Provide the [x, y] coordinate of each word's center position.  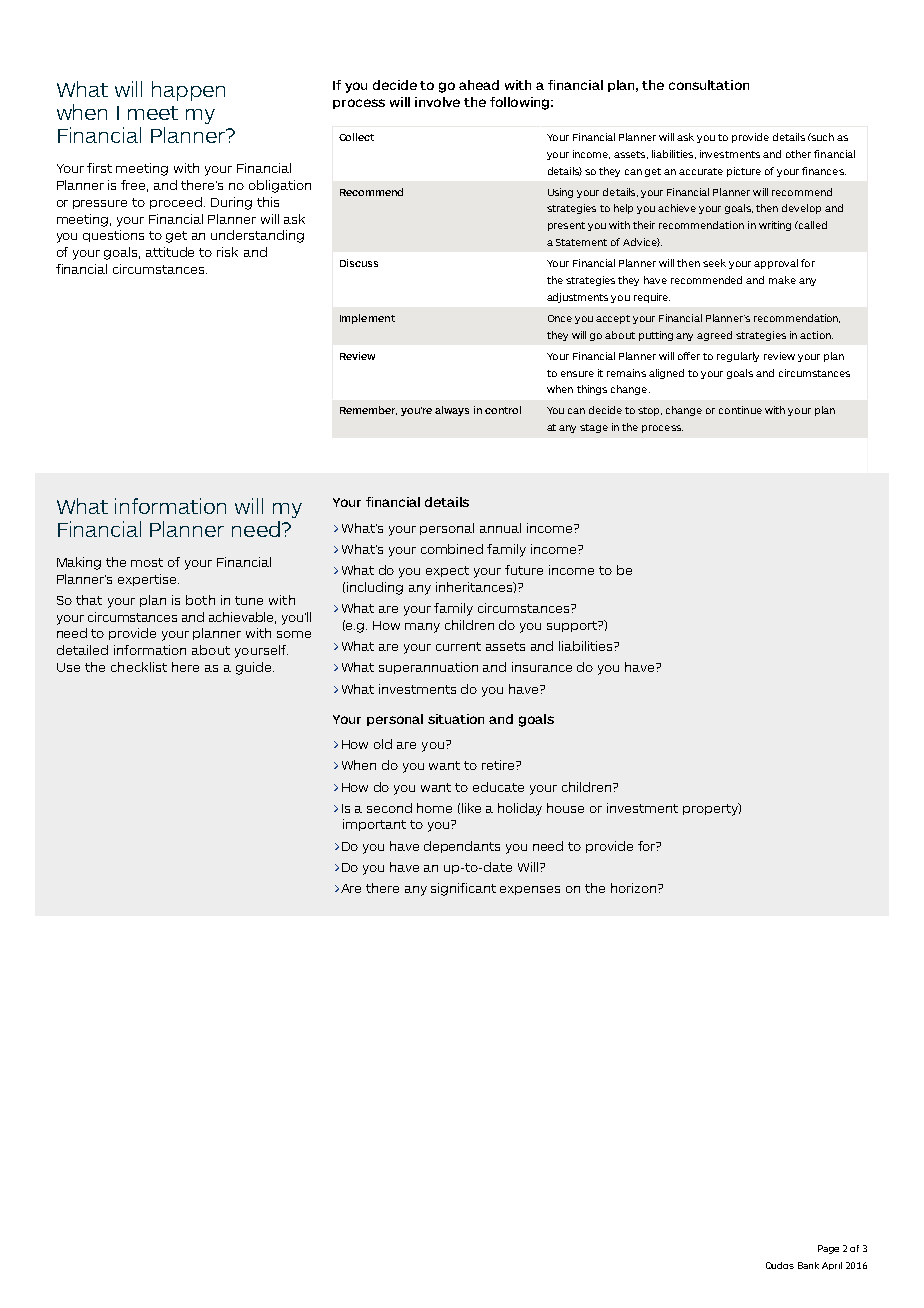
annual [500, 528]
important [374, 825]
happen [188, 91]
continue [740, 410]
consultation [709, 85]
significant [463, 889]
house [565, 808]
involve [437, 102]
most [147, 562]
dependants [462, 847]
